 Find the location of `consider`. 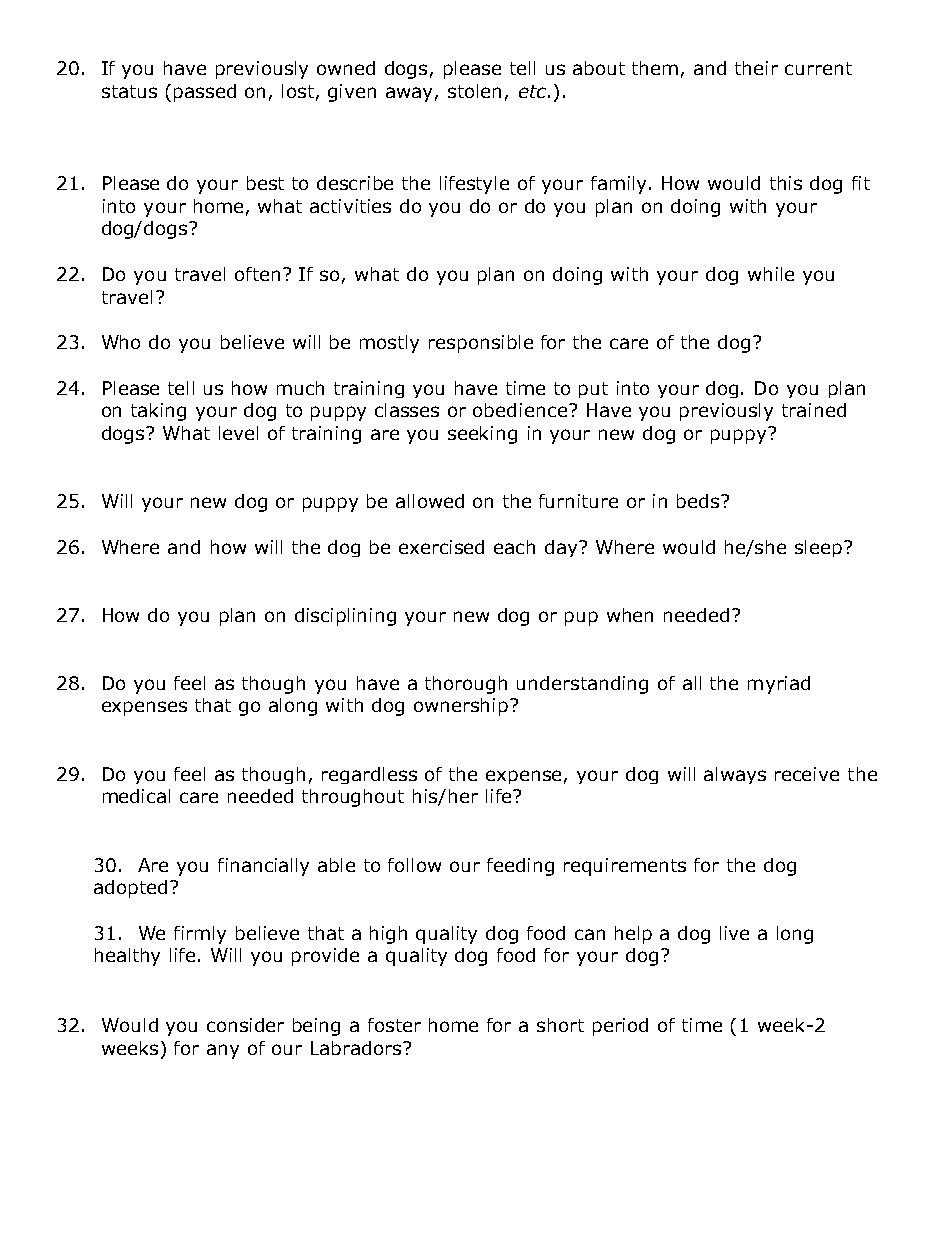

consider is located at coordinates (245, 1025).
